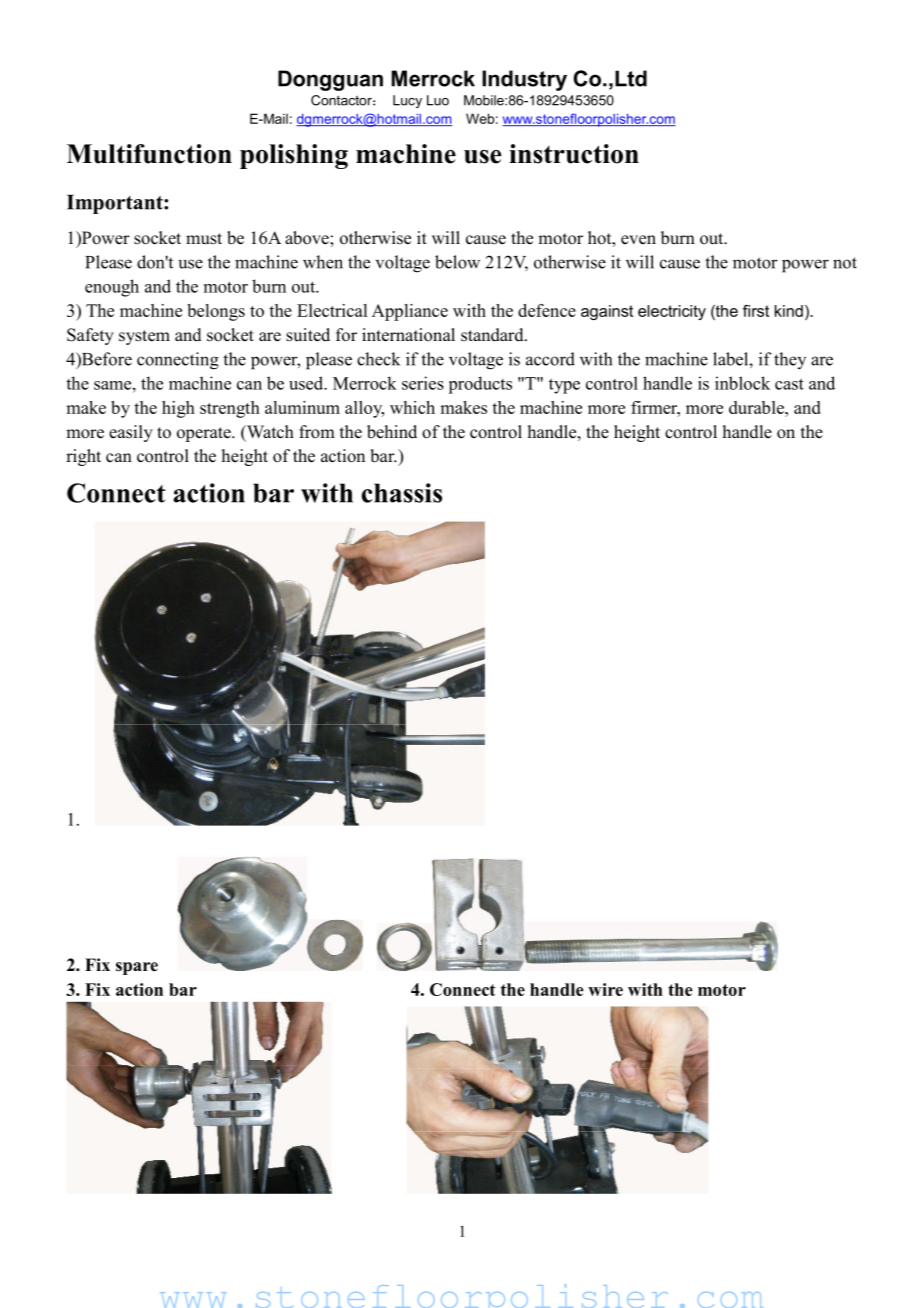 The width and height of the screenshot is (924, 1308). I want to click on high, so click(178, 409).
